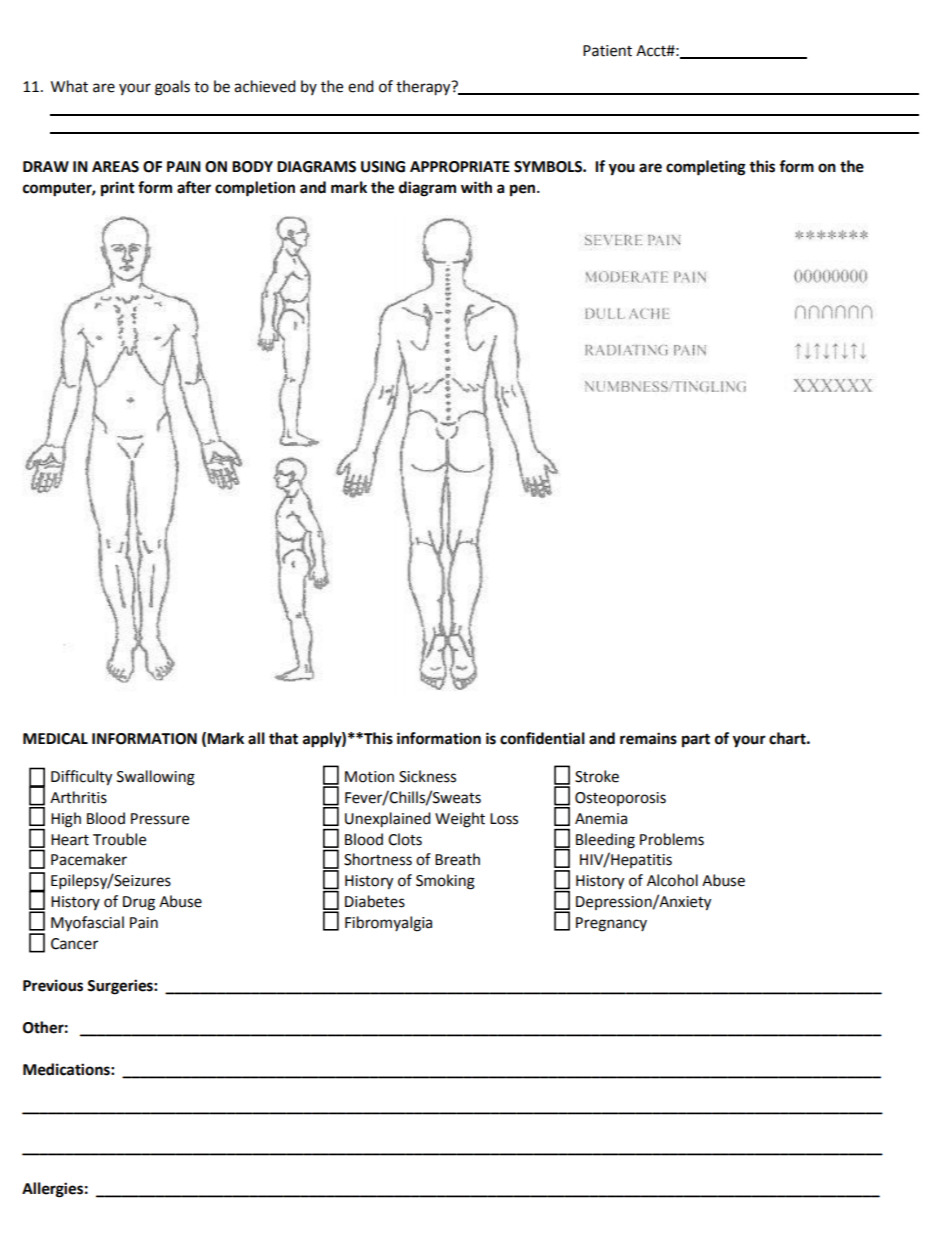 The image size is (952, 1233). I want to click on that, so click(283, 738).
